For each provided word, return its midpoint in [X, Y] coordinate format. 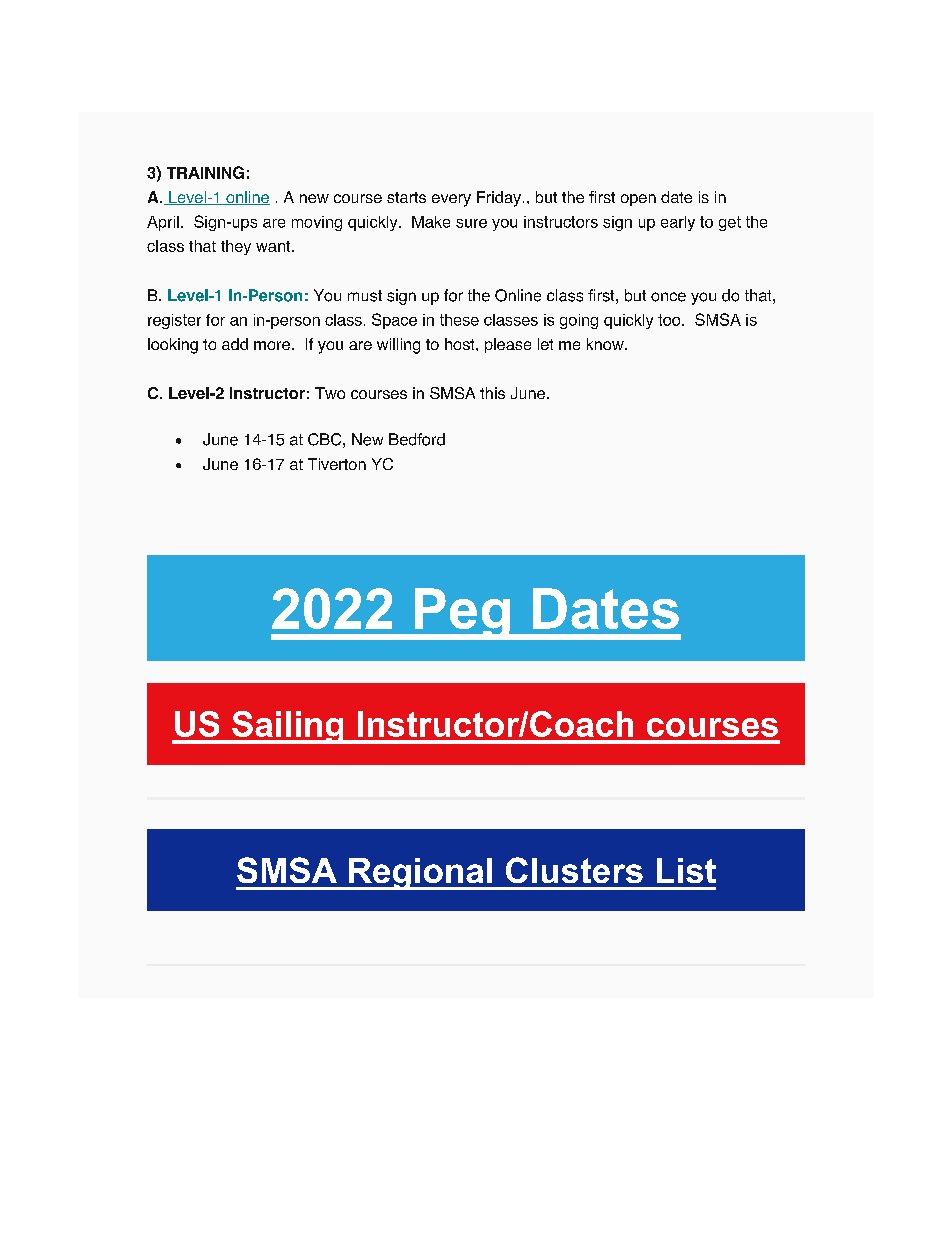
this [492, 393]
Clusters [574, 870]
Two [330, 393]
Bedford [417, 439]
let [545, 344]
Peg [462, 614]
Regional [421, 874]
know [606, 344]
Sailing [288, 727]
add [235, 344]
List [686, 870]
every [451, 200]
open [638, 200]
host [461, 344]
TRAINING [205, 172]
